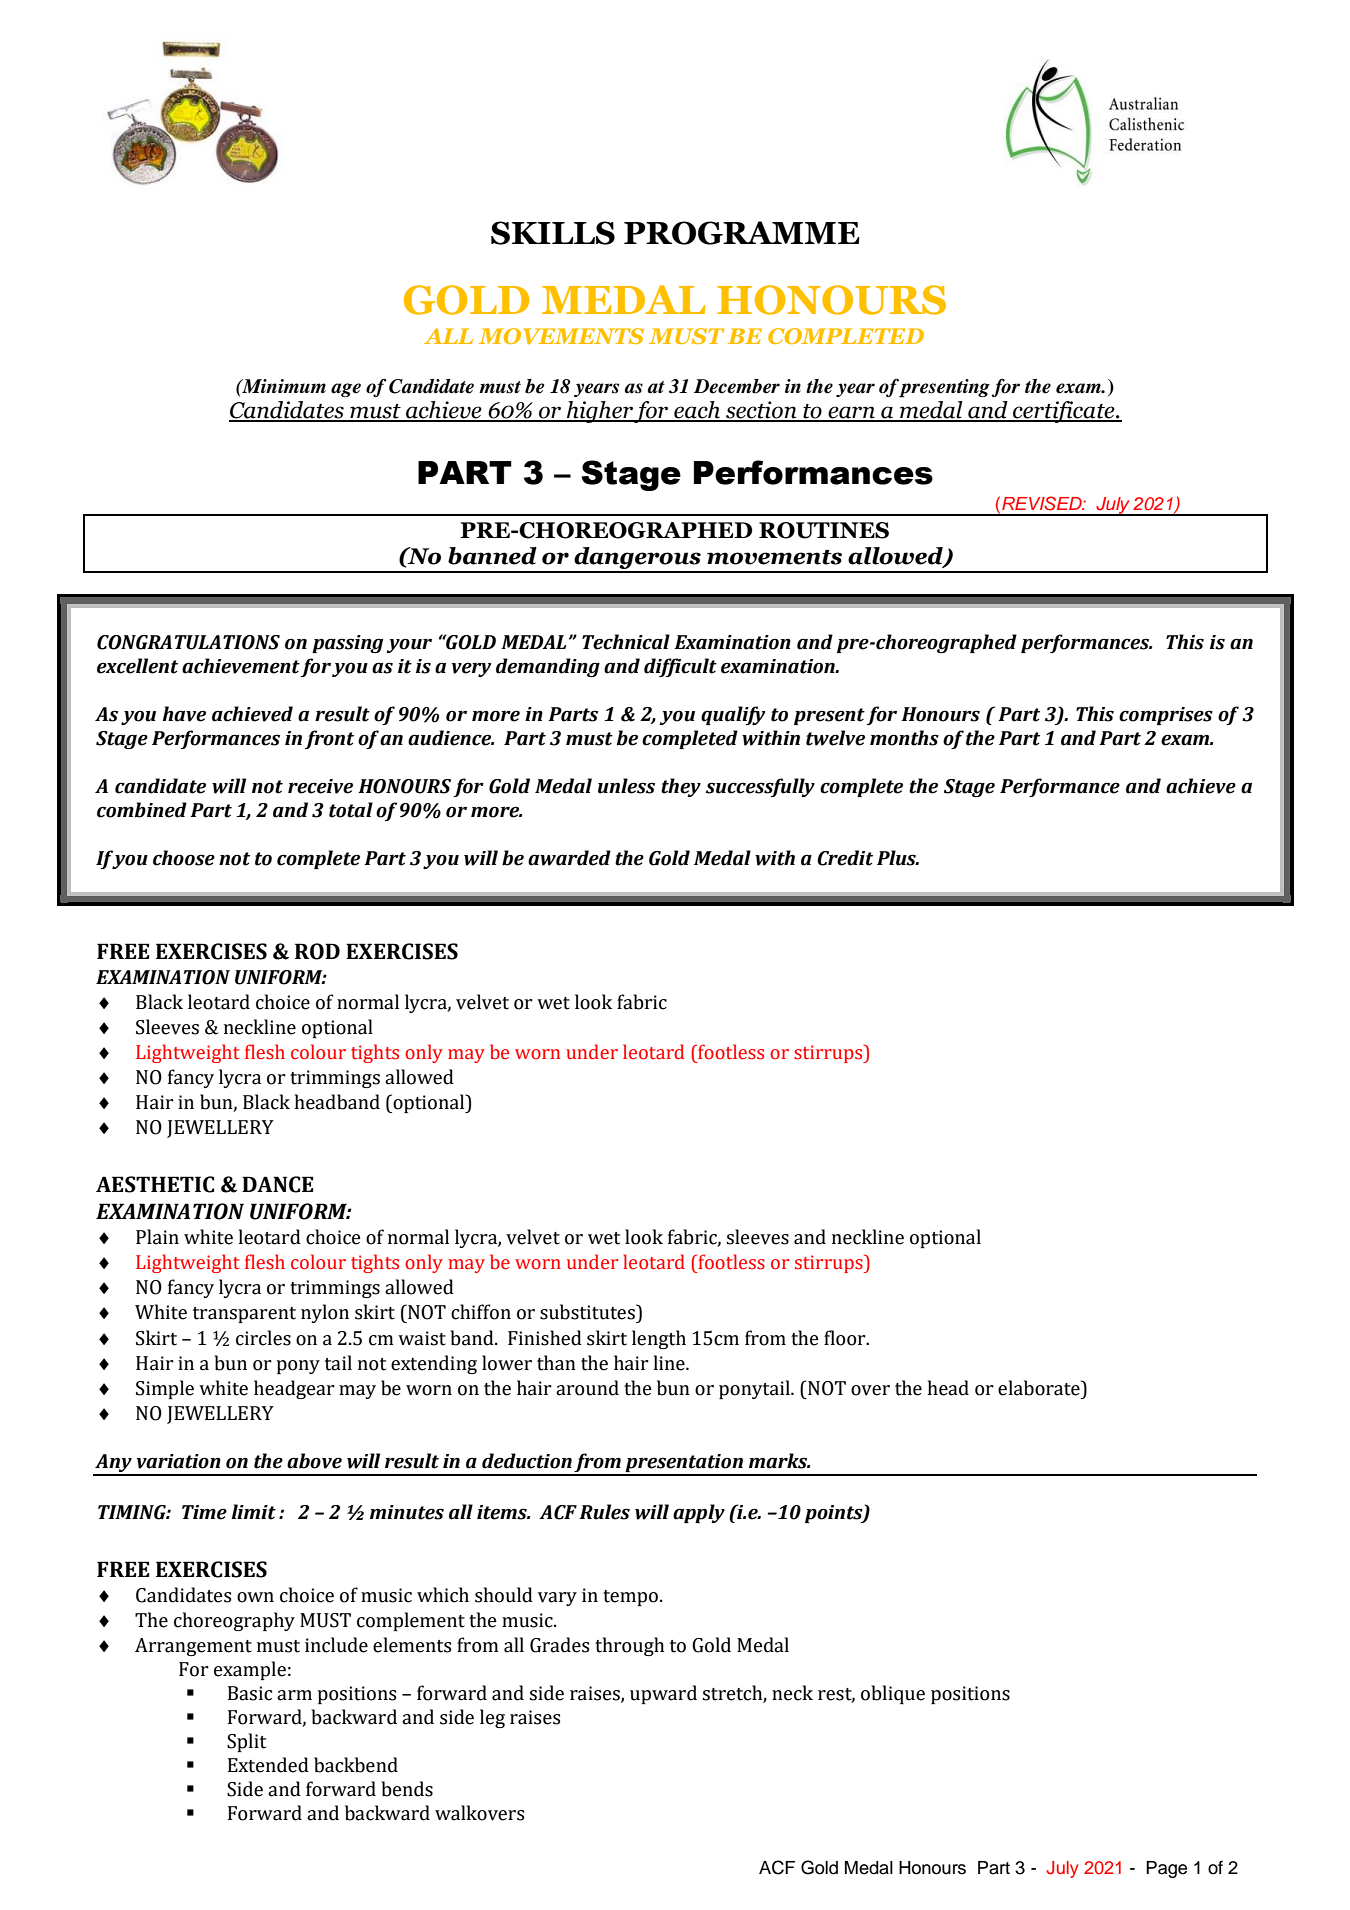 The image size is (1350, 1910). I want to click on earn, so click(851, 413).
